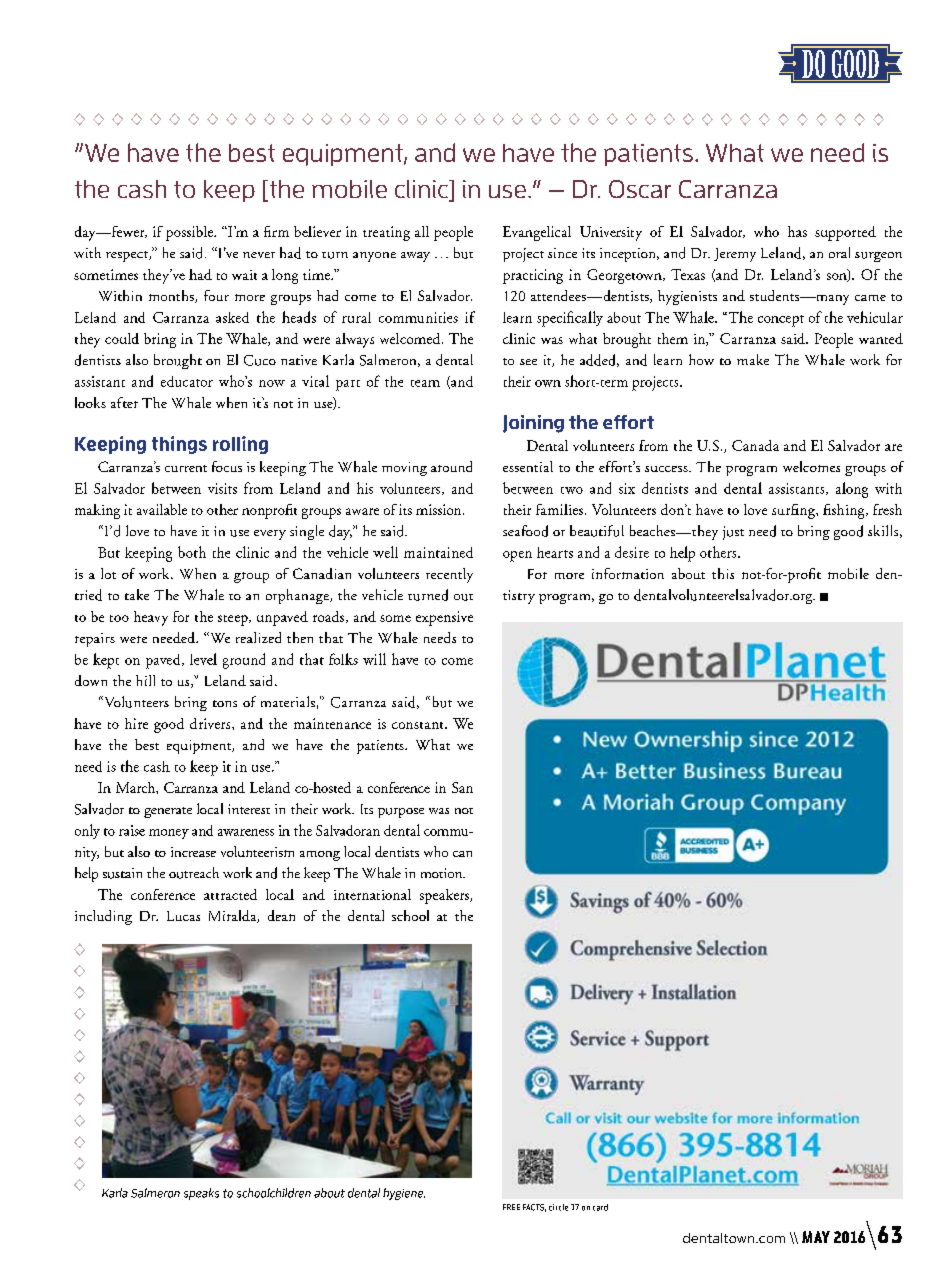  I want to click on surfing, so click(794, 511).
